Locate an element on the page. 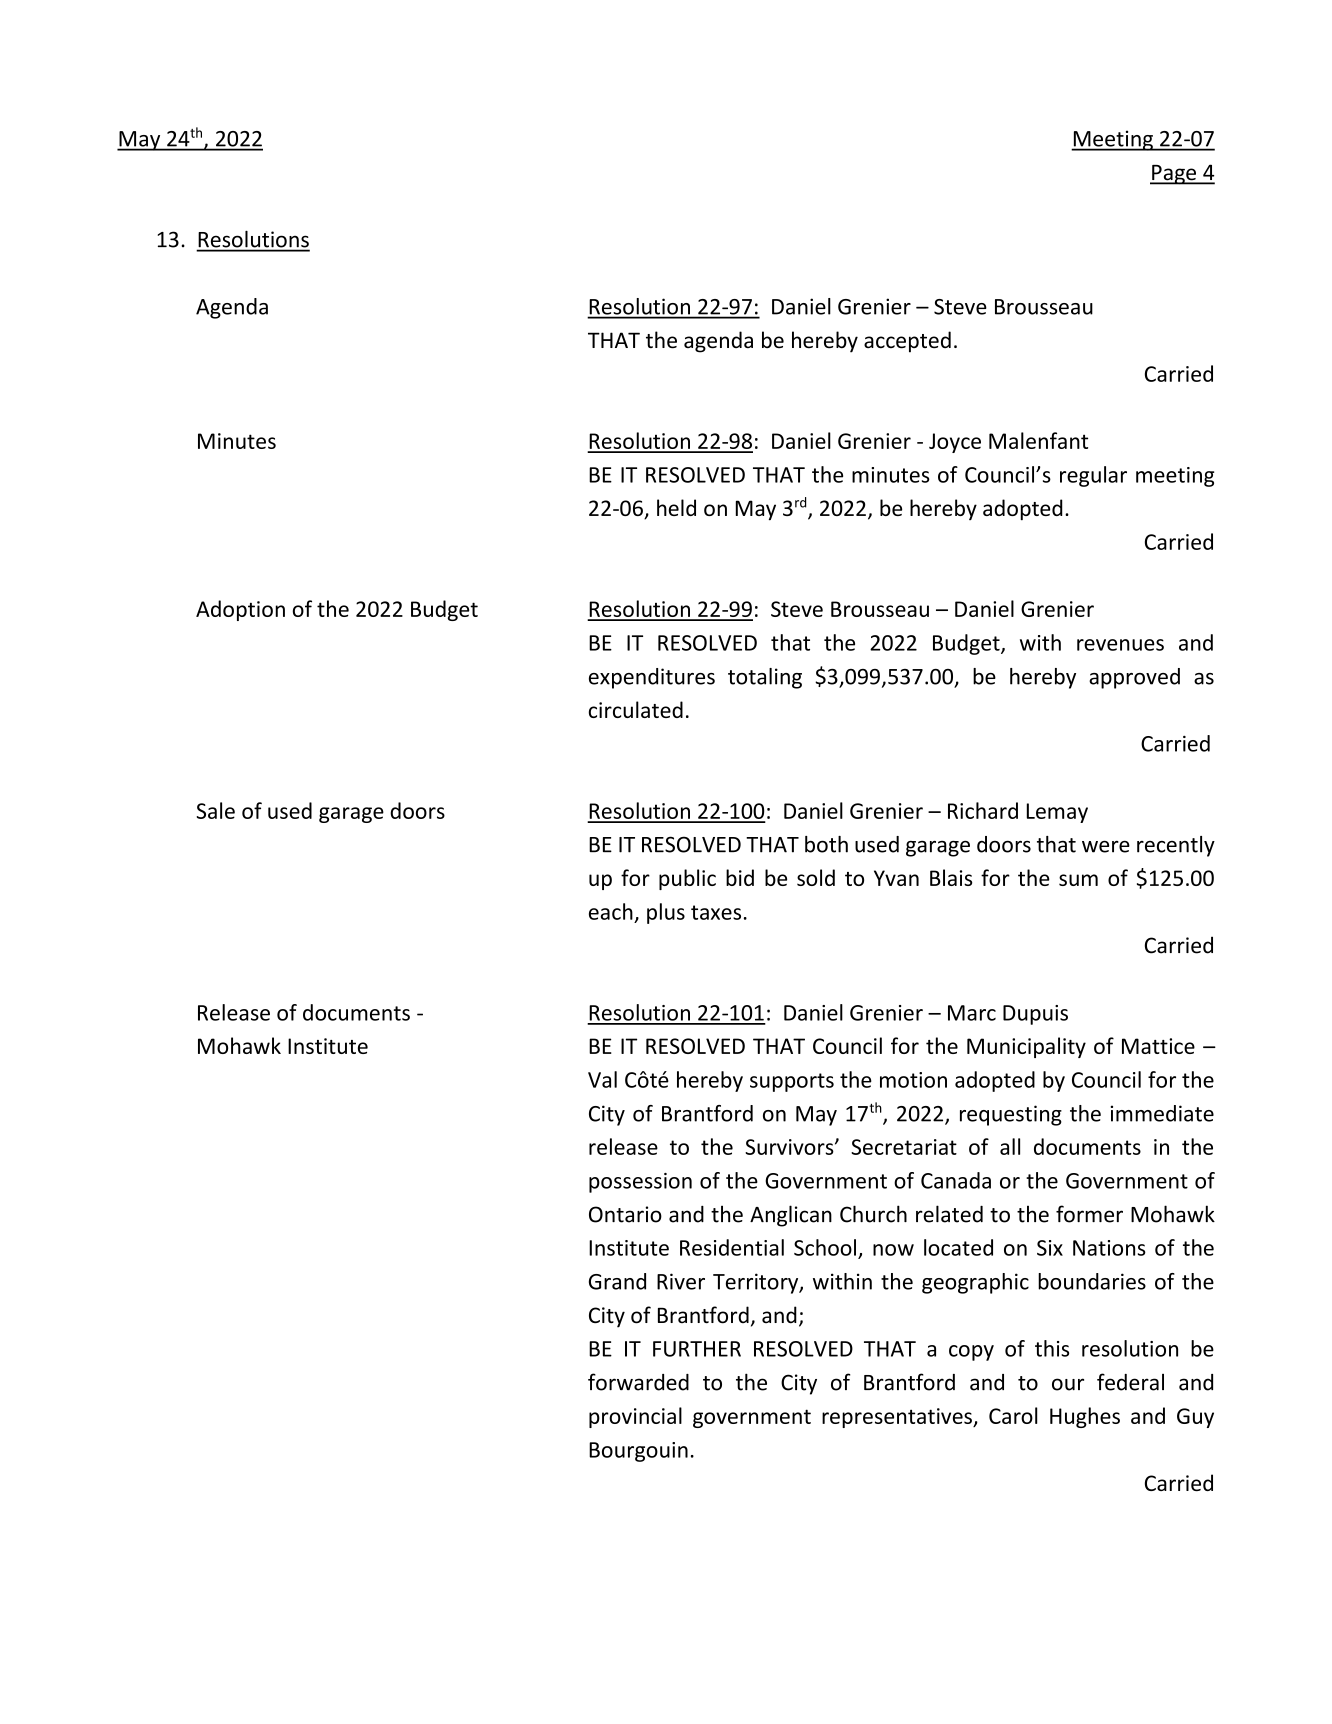  taxes is located at coordinates (716, 912).
